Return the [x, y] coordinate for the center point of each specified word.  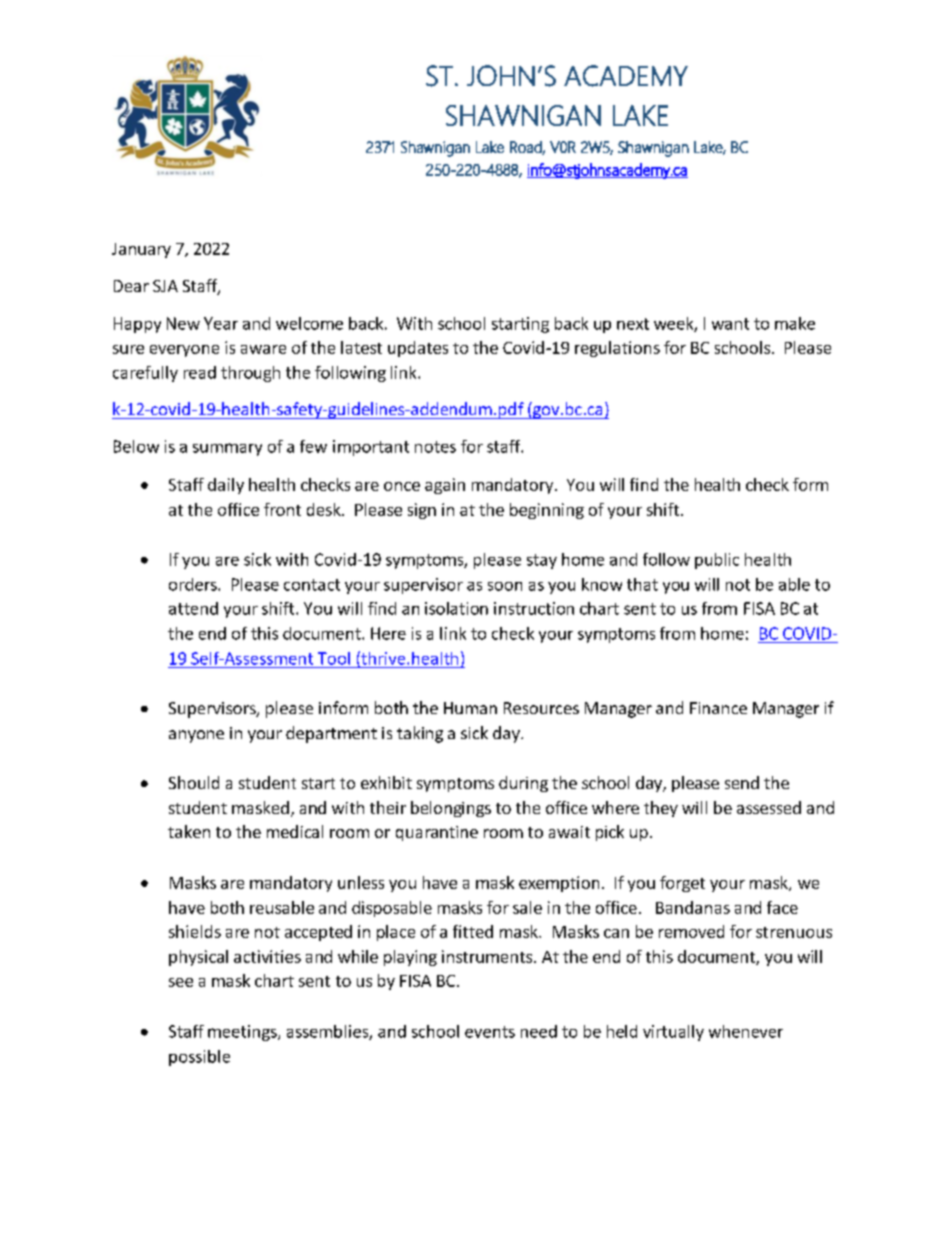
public [717, 561]
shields [195, 931]
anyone [196, 736]
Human [470, 708]
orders [194, 584]
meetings [243, 1033]
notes [435, 447]
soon [505, 586]
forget [682, 884]
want [730, 324]
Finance [718, 708]
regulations [617, 349]
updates [418, 349]
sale [527, 907]
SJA [165, 286]
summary [227, 449]
